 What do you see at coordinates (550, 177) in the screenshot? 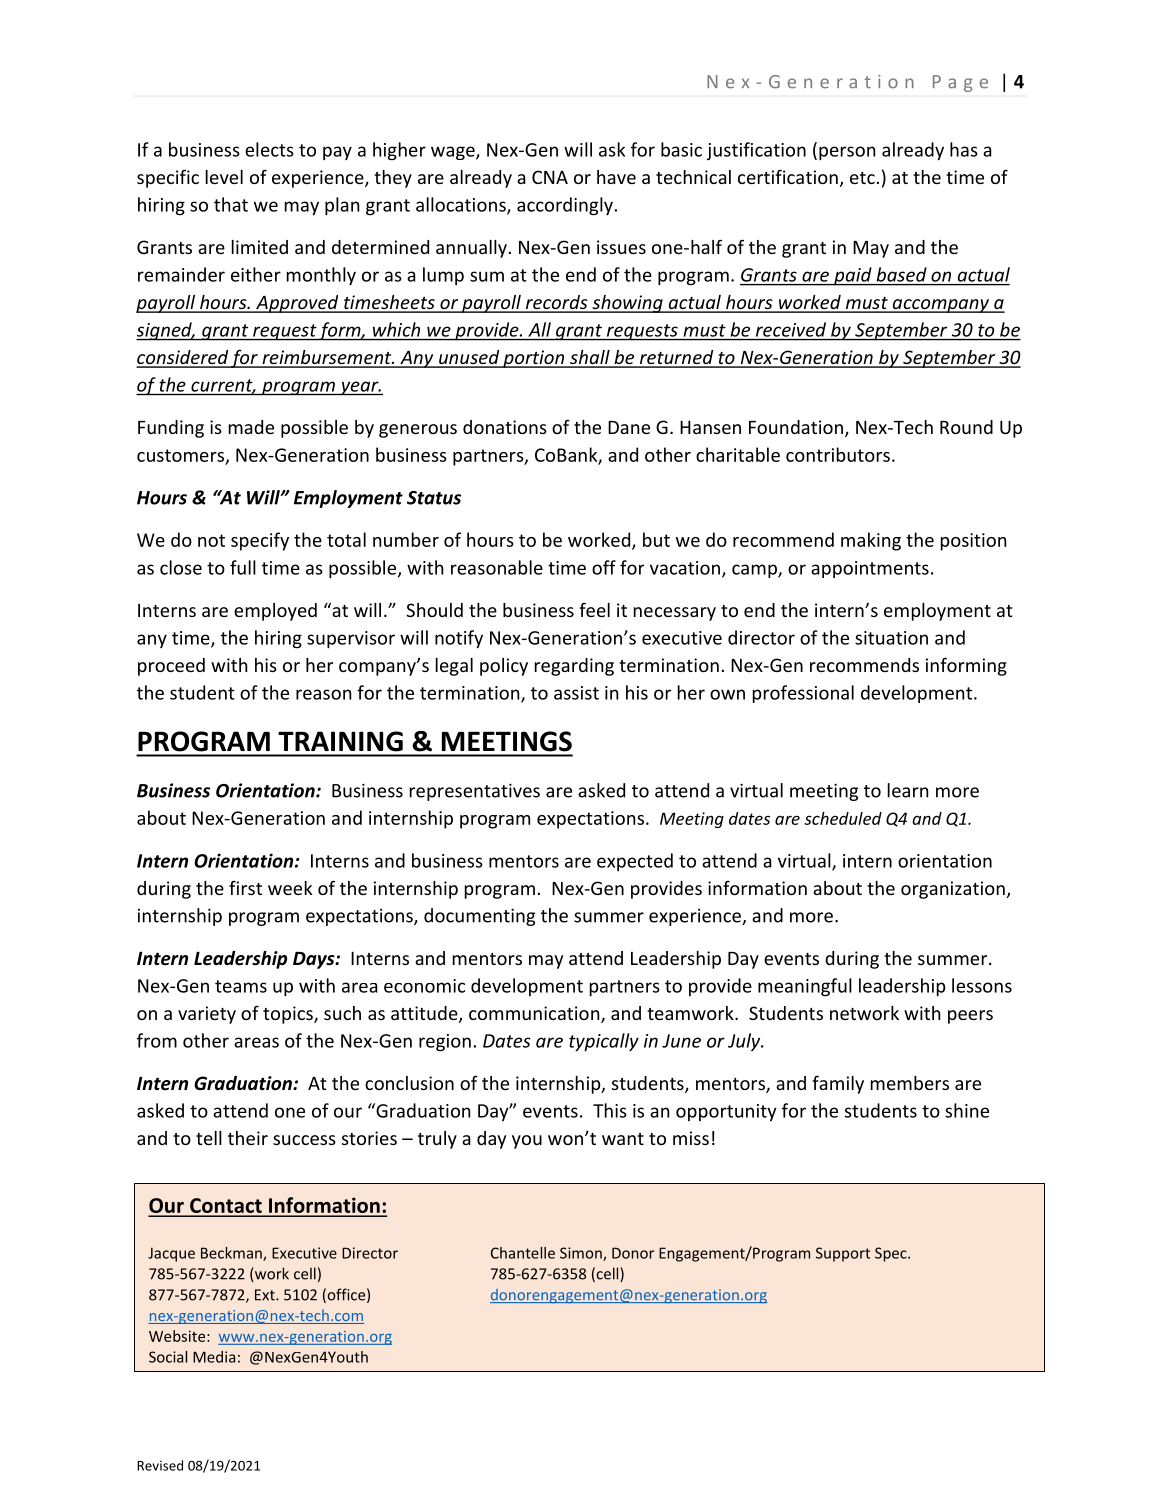
I see `CNA` at bounding box center [550, 177].
